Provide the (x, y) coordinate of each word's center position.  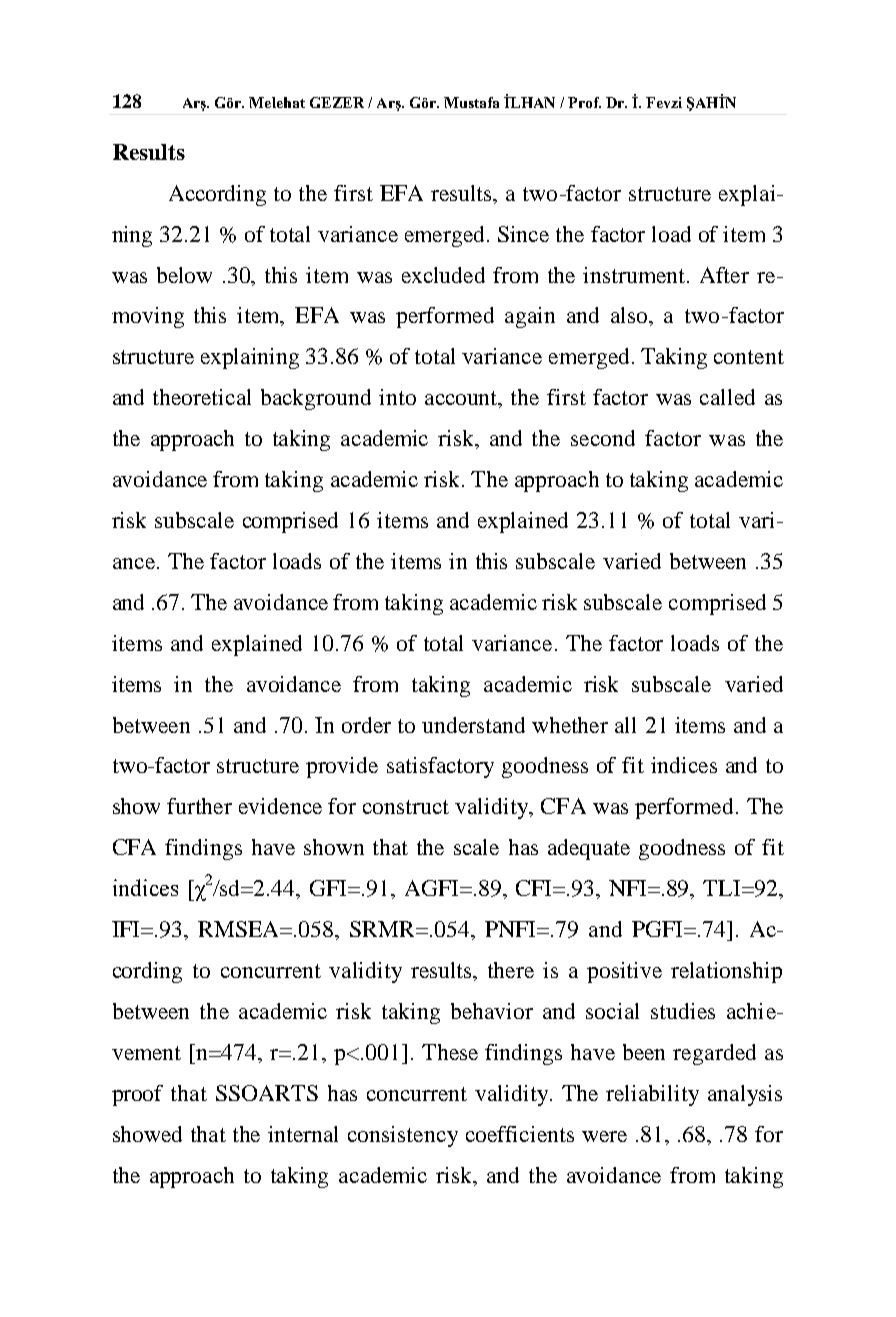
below (184, 275)
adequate (589, 849)
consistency (403, 1136)
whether (570, 725)
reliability (652, 1095)
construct (406, 807)
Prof (584, 102)
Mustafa (471, 102)
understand (473, 725)
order (366, 725)
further (199, 806)
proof (137, 1095)
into (397, 397)
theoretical (202, 397)
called (727, 397)
